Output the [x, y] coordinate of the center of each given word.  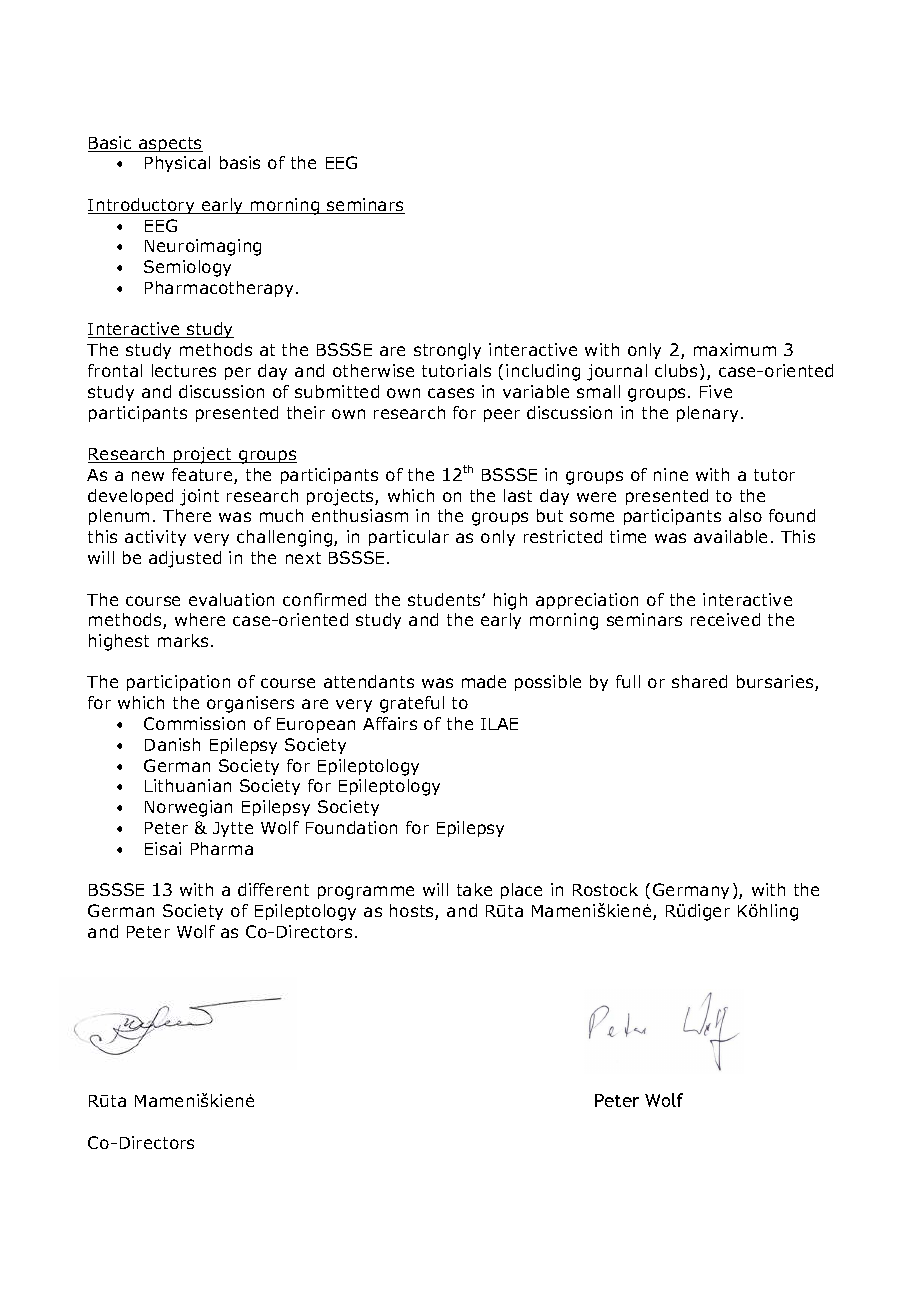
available [730, 536]
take [474, 889]
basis [240, 162]
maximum [735, 349]
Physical [177, 164]
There [187, 515]
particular [409, 538]
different [273, 889]
